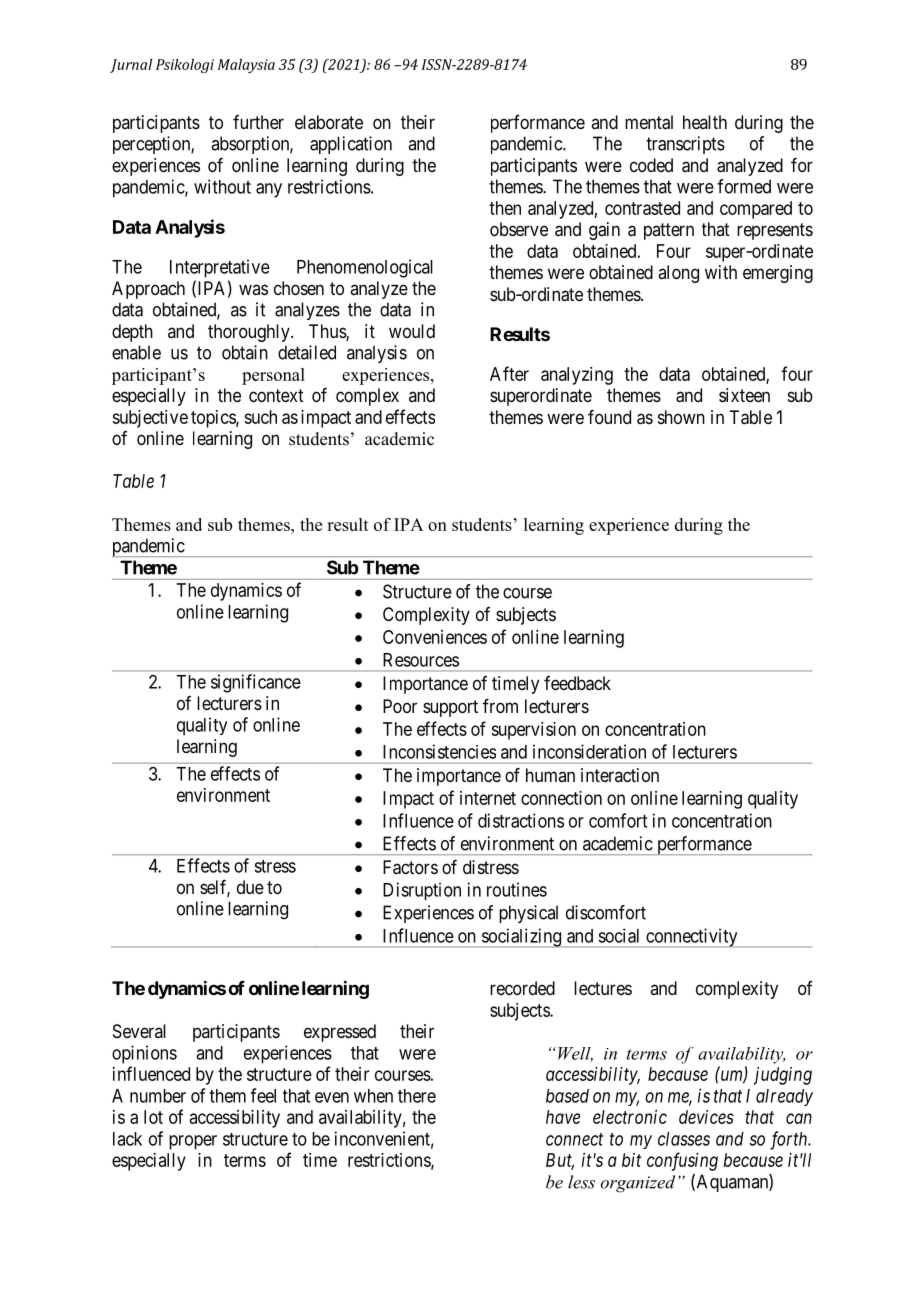  I want to click on shown, so click(681, 417).
